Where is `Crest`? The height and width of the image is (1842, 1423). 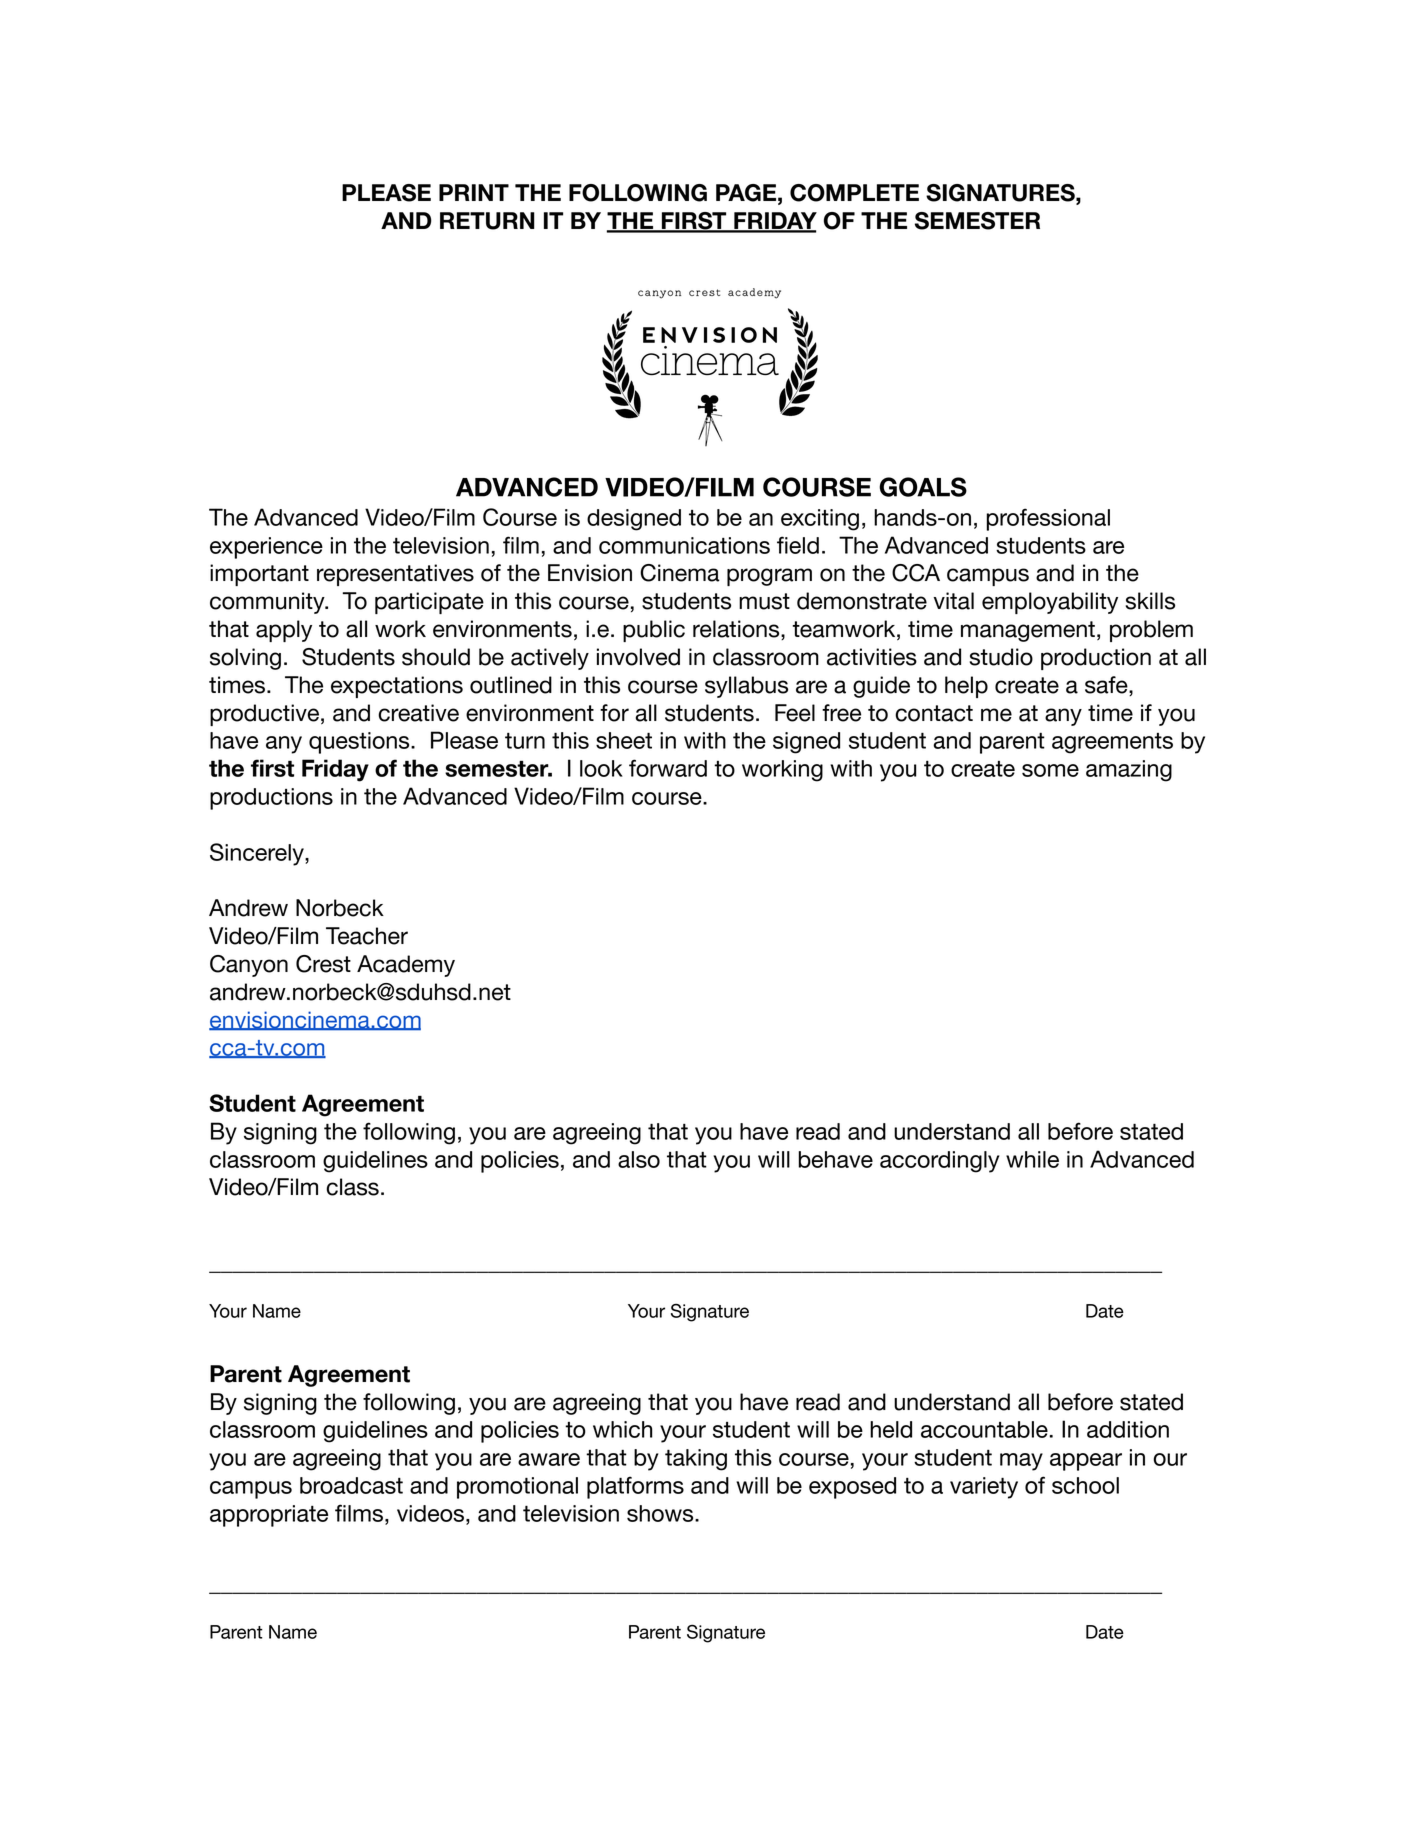 Crest is located at coordinates (323, 964).
